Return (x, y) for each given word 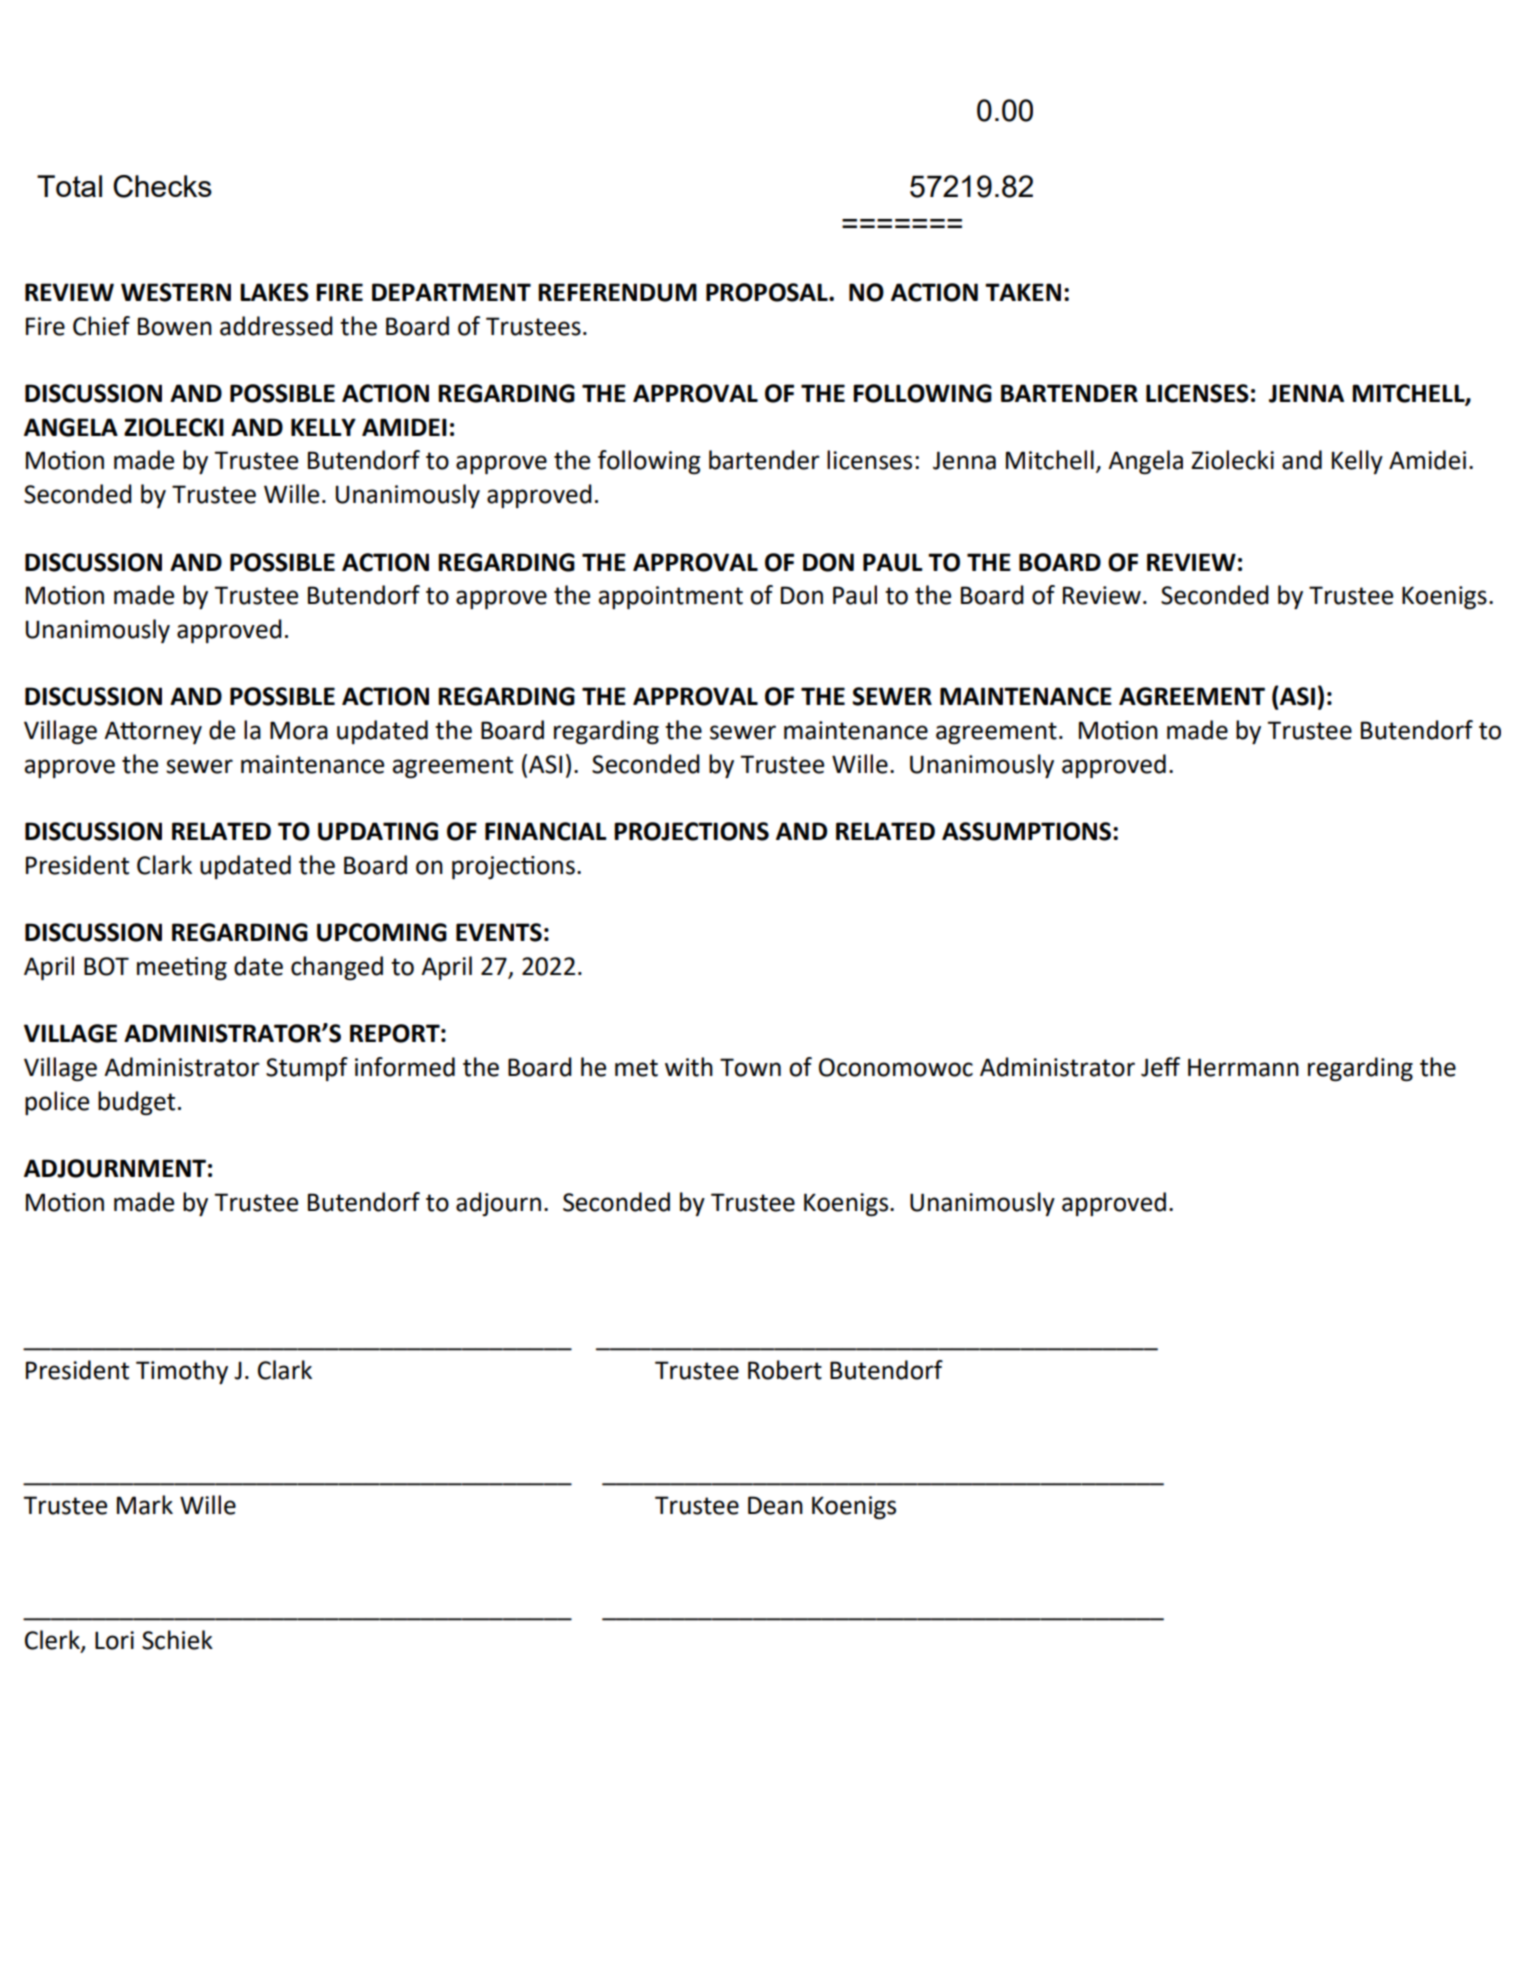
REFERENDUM (617, 292)
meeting (182, 969)
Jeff (1160, 1067)
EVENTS (499, 932)
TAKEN (1023, 292)
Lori (114, 1640)
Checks (162, 186)
